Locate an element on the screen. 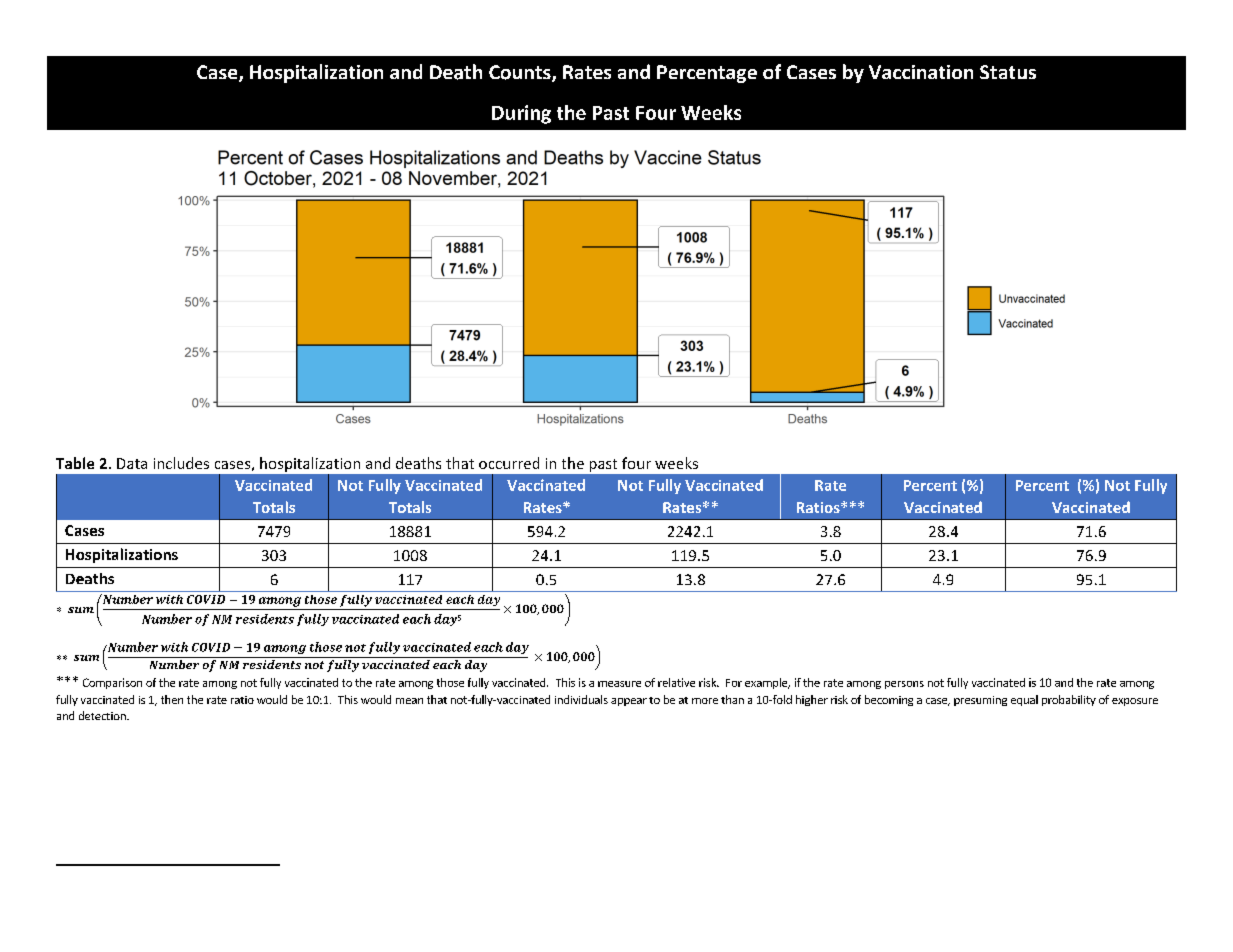 The width and height of the screenshot is (1233, 952). includes is located at coordinates (181, 463).
